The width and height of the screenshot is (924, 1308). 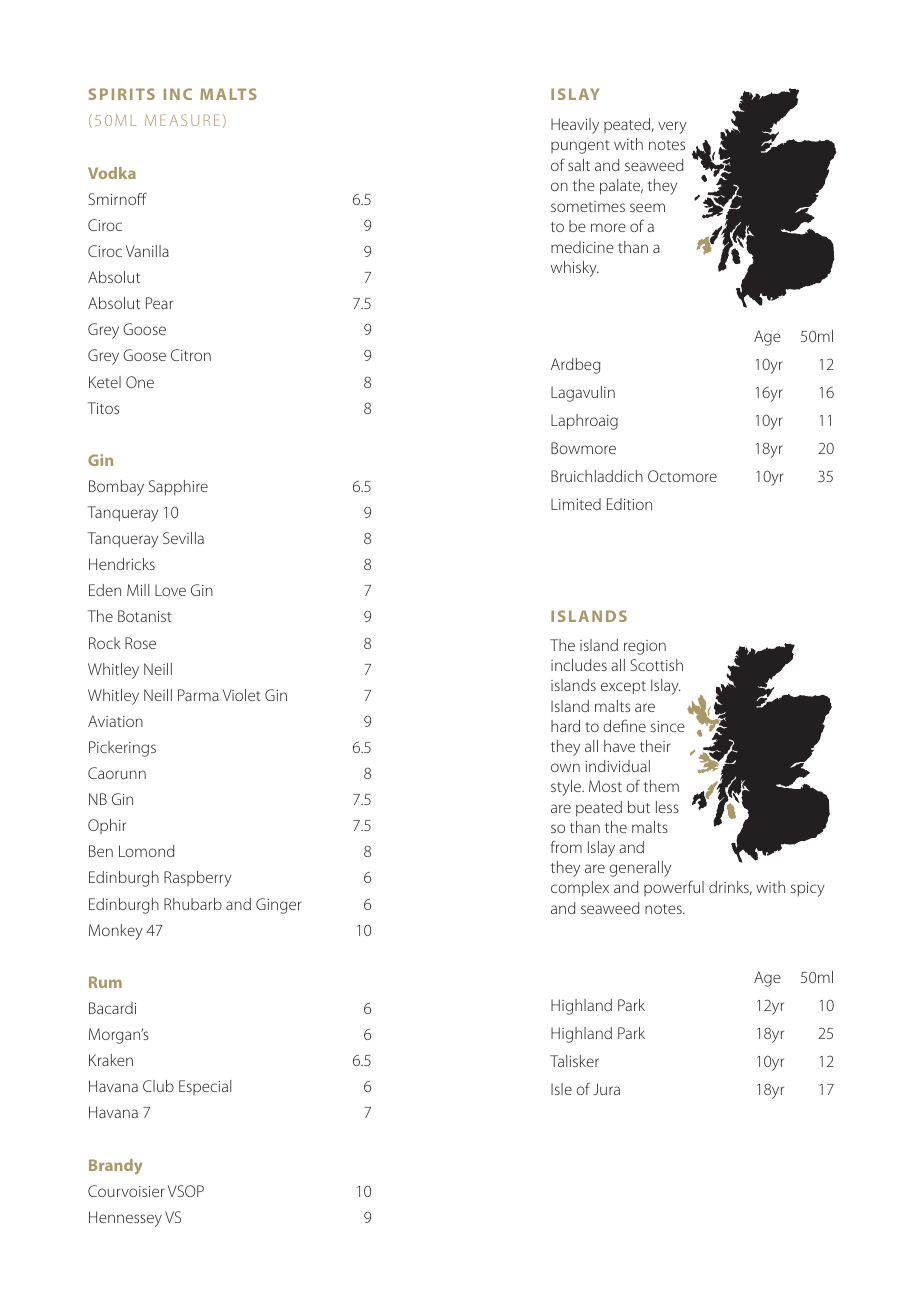 What do you see at coordinates (672, 127) in the screenshot?
I see `very` at bounding box center [672, 127].
